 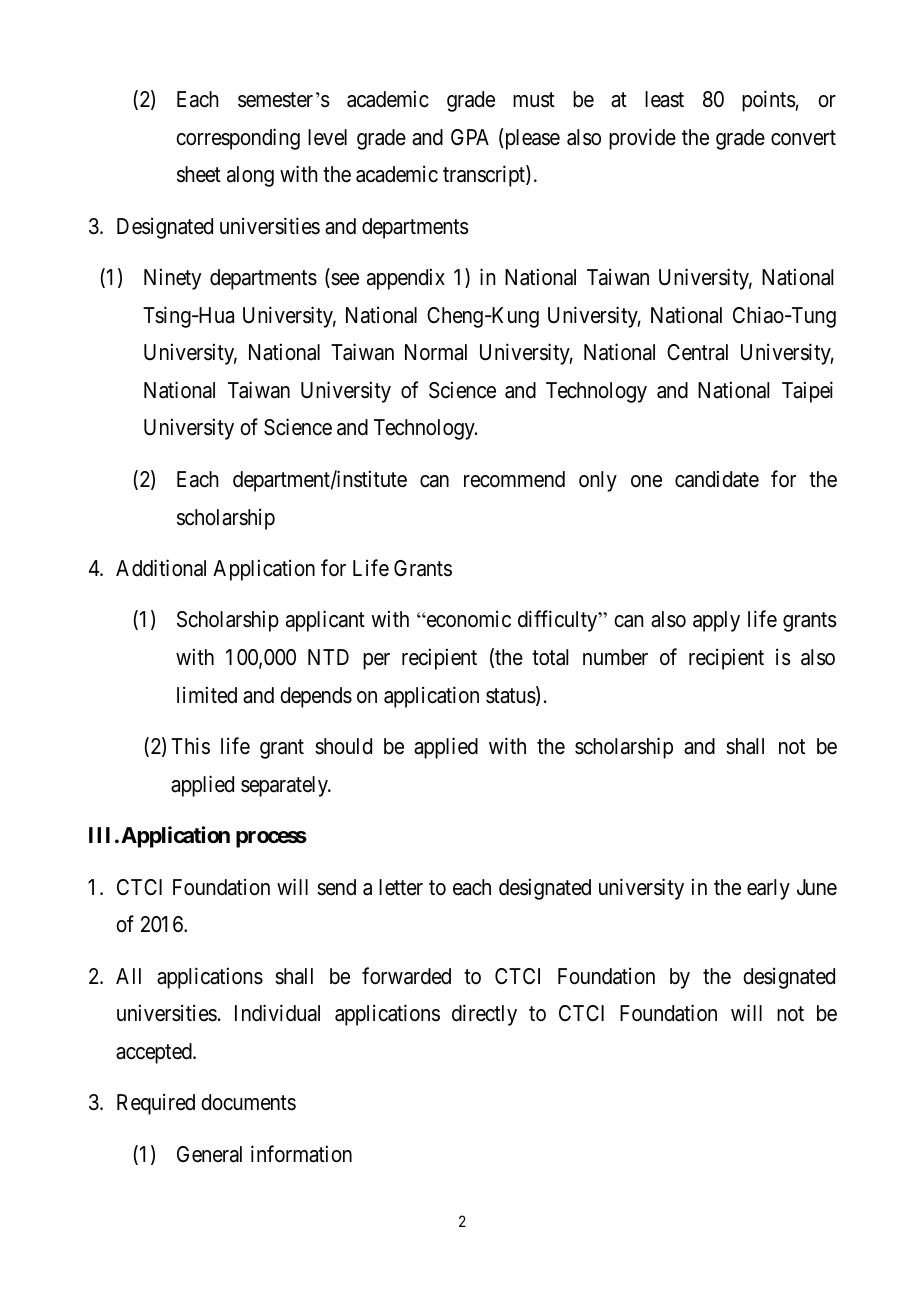 I want to click on documents, so click(x=248, y=1102).
